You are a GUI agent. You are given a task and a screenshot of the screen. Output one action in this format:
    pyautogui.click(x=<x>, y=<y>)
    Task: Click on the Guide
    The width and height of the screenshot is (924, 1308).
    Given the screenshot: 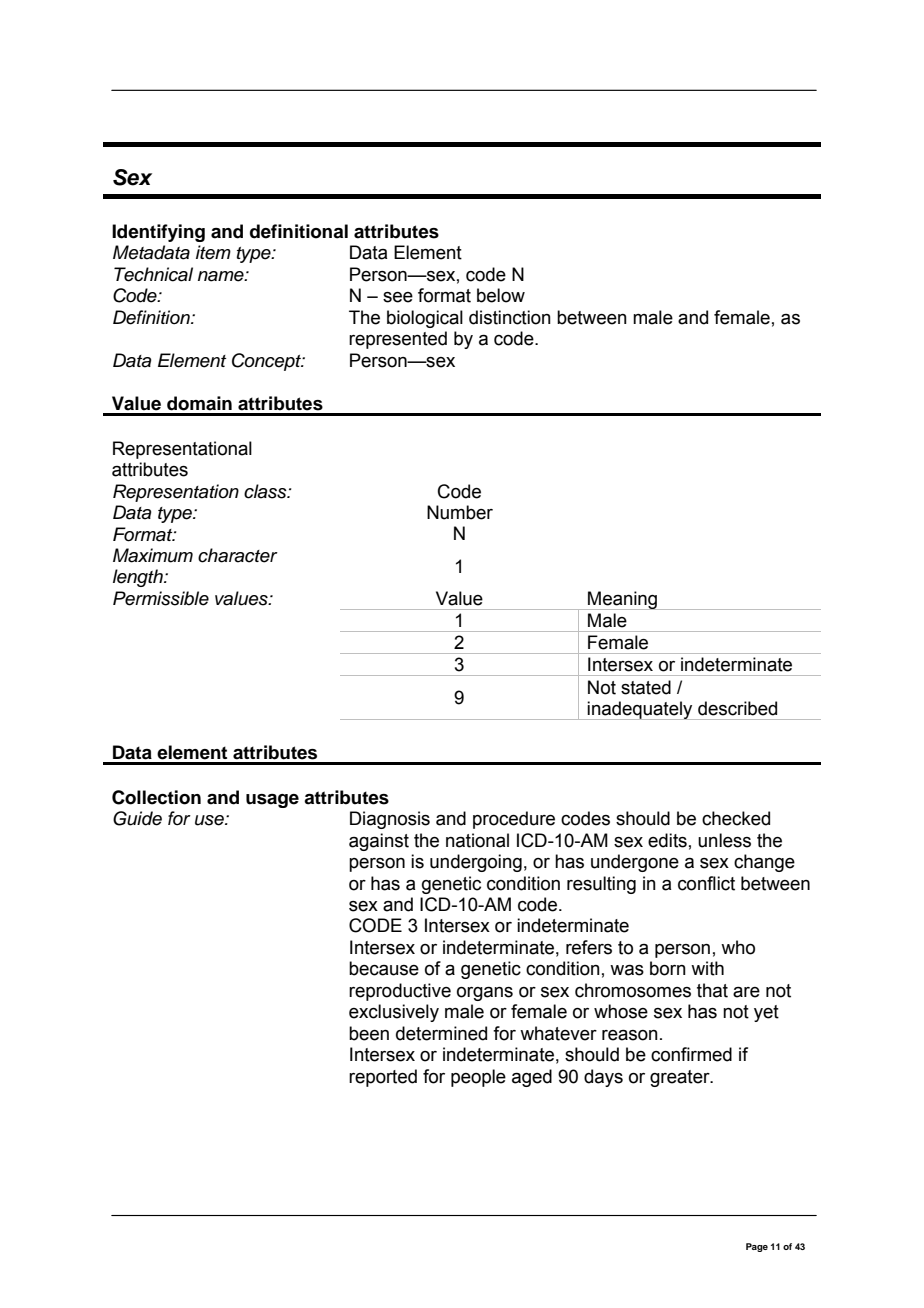 What is the action you would take?
    pyautogui.click(x=137, y=818)
